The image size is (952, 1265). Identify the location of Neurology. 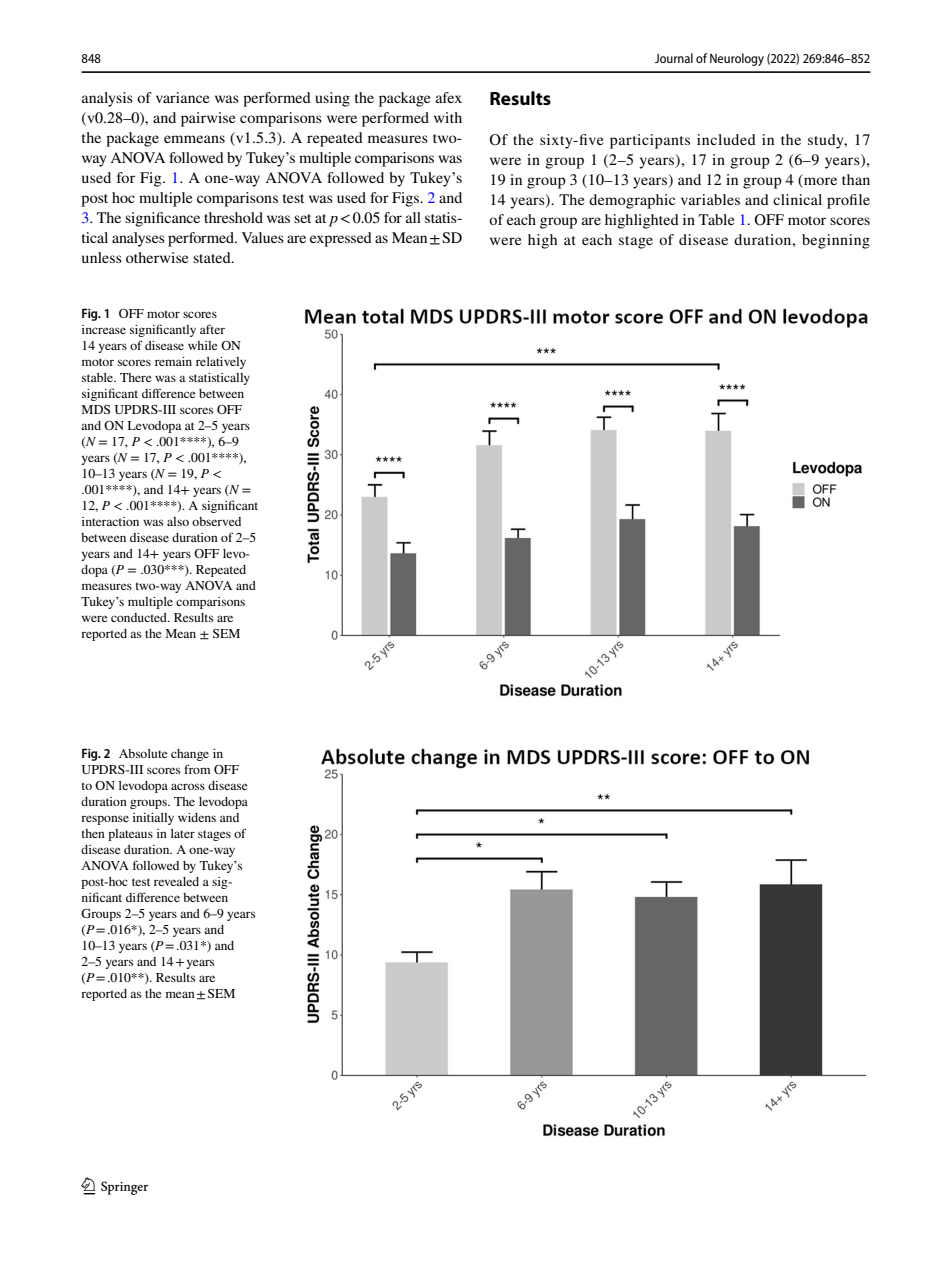
(737, 59).
